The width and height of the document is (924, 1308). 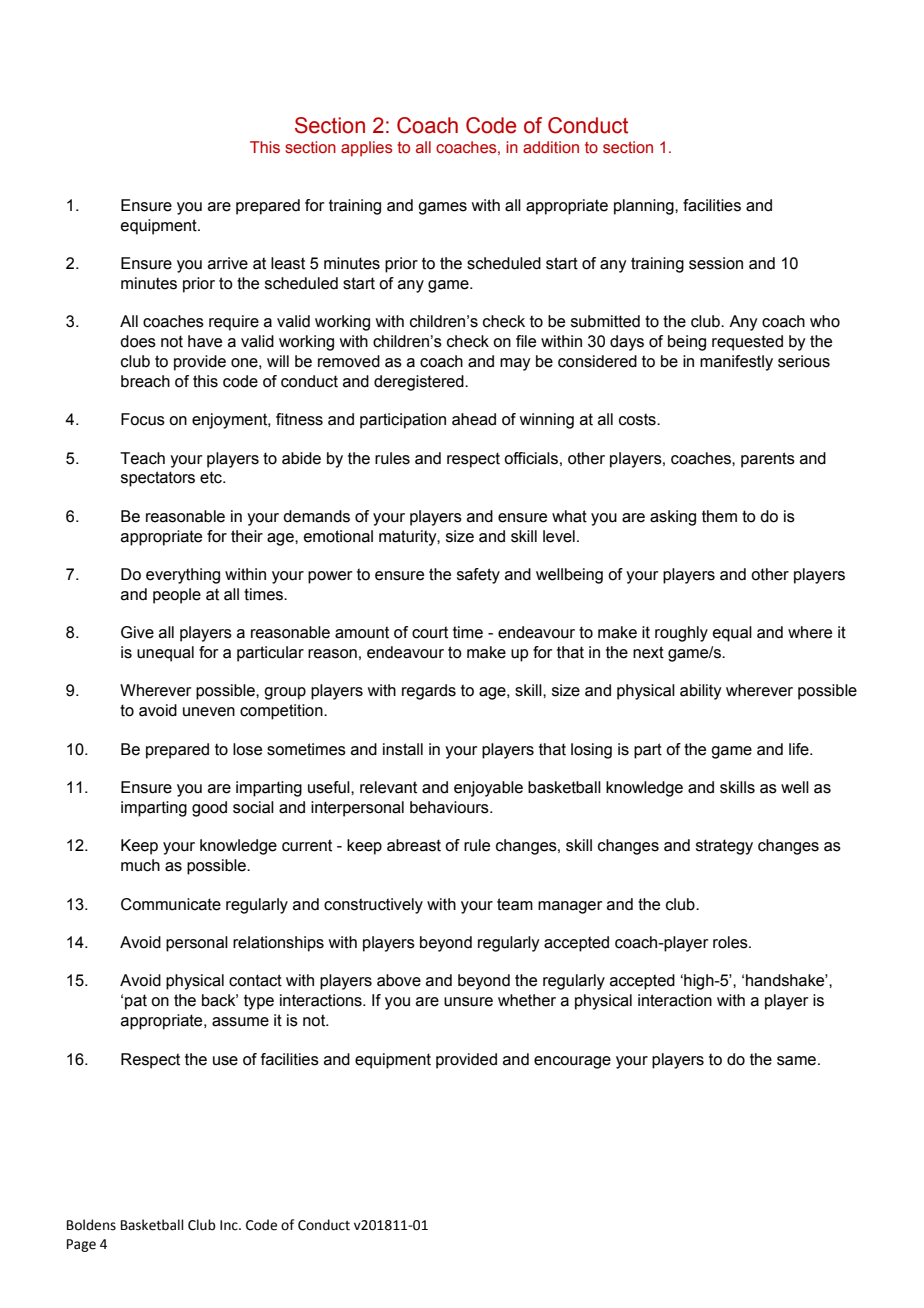 What do you see at coordinates (228, 263) in the document?
I see `arrive` at bounding box center [228, 263].
